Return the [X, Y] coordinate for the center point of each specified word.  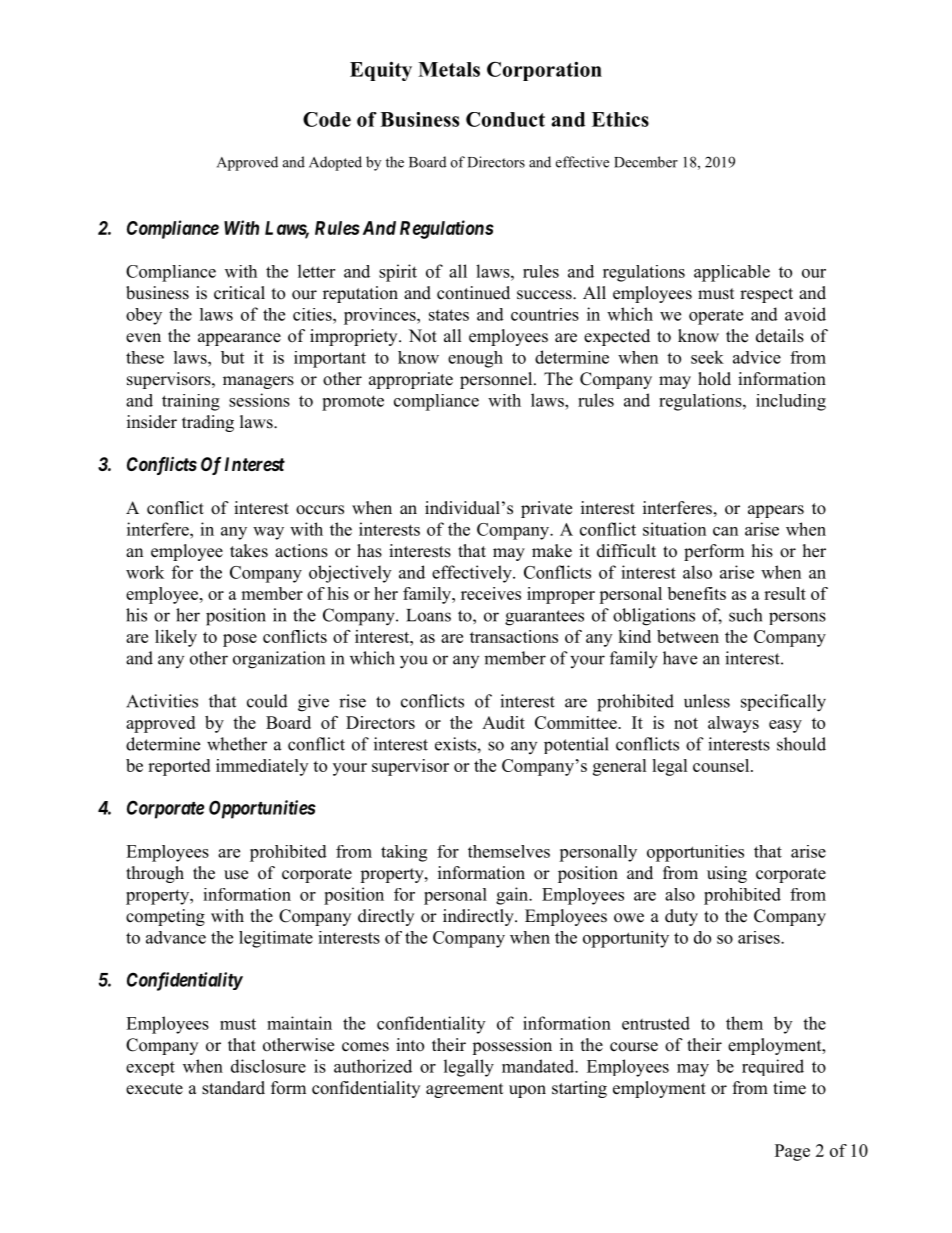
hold [714, 379]
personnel [497, 380]
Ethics [620, 119]
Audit [503, 722]
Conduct [505, 119]
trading [208, 423]
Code [327, 119]
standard [233, 1088]
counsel [722, 765]
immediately [262, 767]
